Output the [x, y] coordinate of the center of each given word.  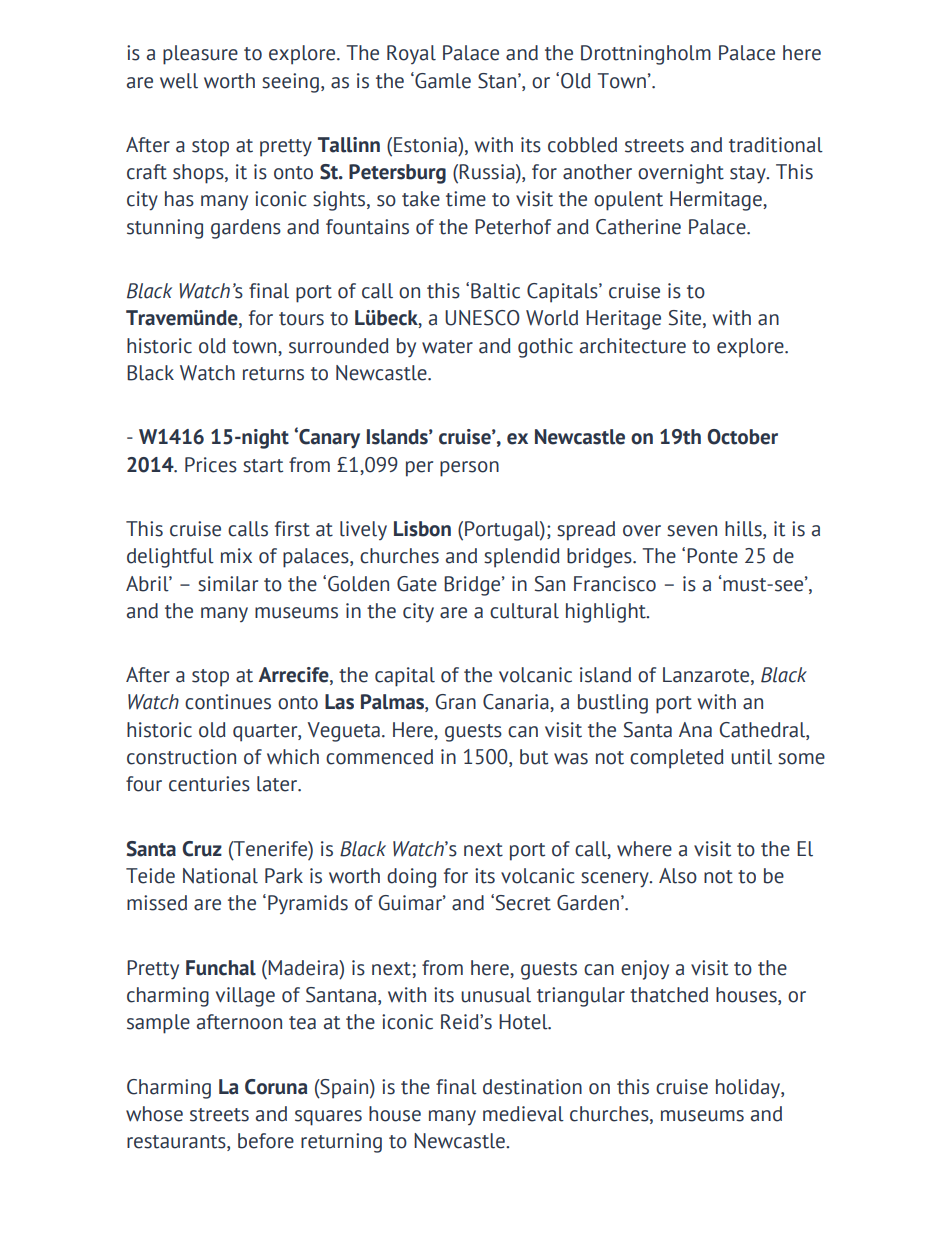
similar [228, 584]
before [266, 1141]
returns [273, 374]
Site [686, 319]
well [179, 81]
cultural [524, 611]
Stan [498, 81]
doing [411, 878]
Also [678, 876]
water [447, 347]
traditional [776, 145]
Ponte [712, 556]
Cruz [202, 849]
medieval [523, 1114]
